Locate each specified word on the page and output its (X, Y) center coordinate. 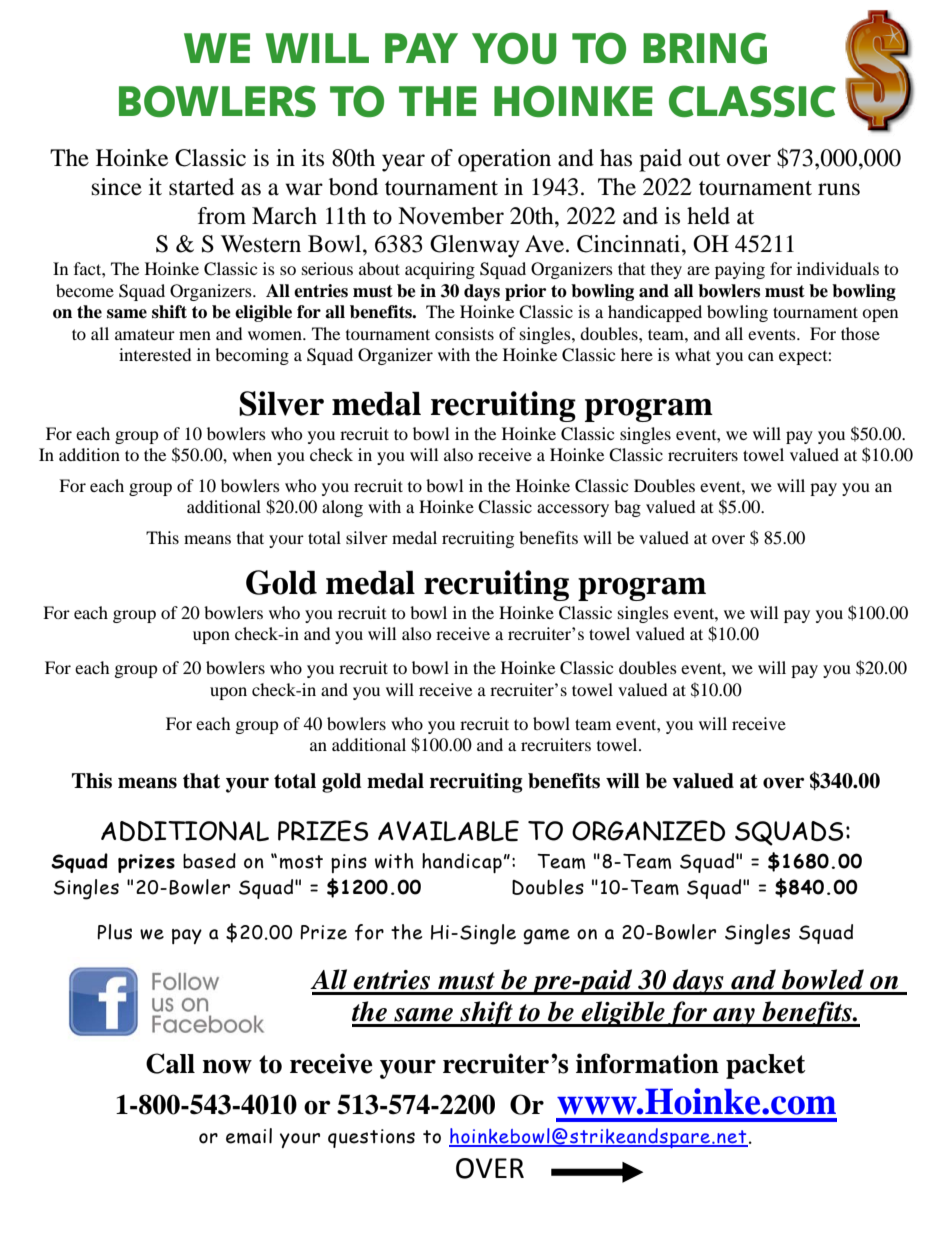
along (342, 508)
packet (766, 1066)
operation (504, 160)
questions (371, 1138)
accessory (573, 510)
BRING (705, 48)
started (201, 187)
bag (627, 508)
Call (170, 1063)
